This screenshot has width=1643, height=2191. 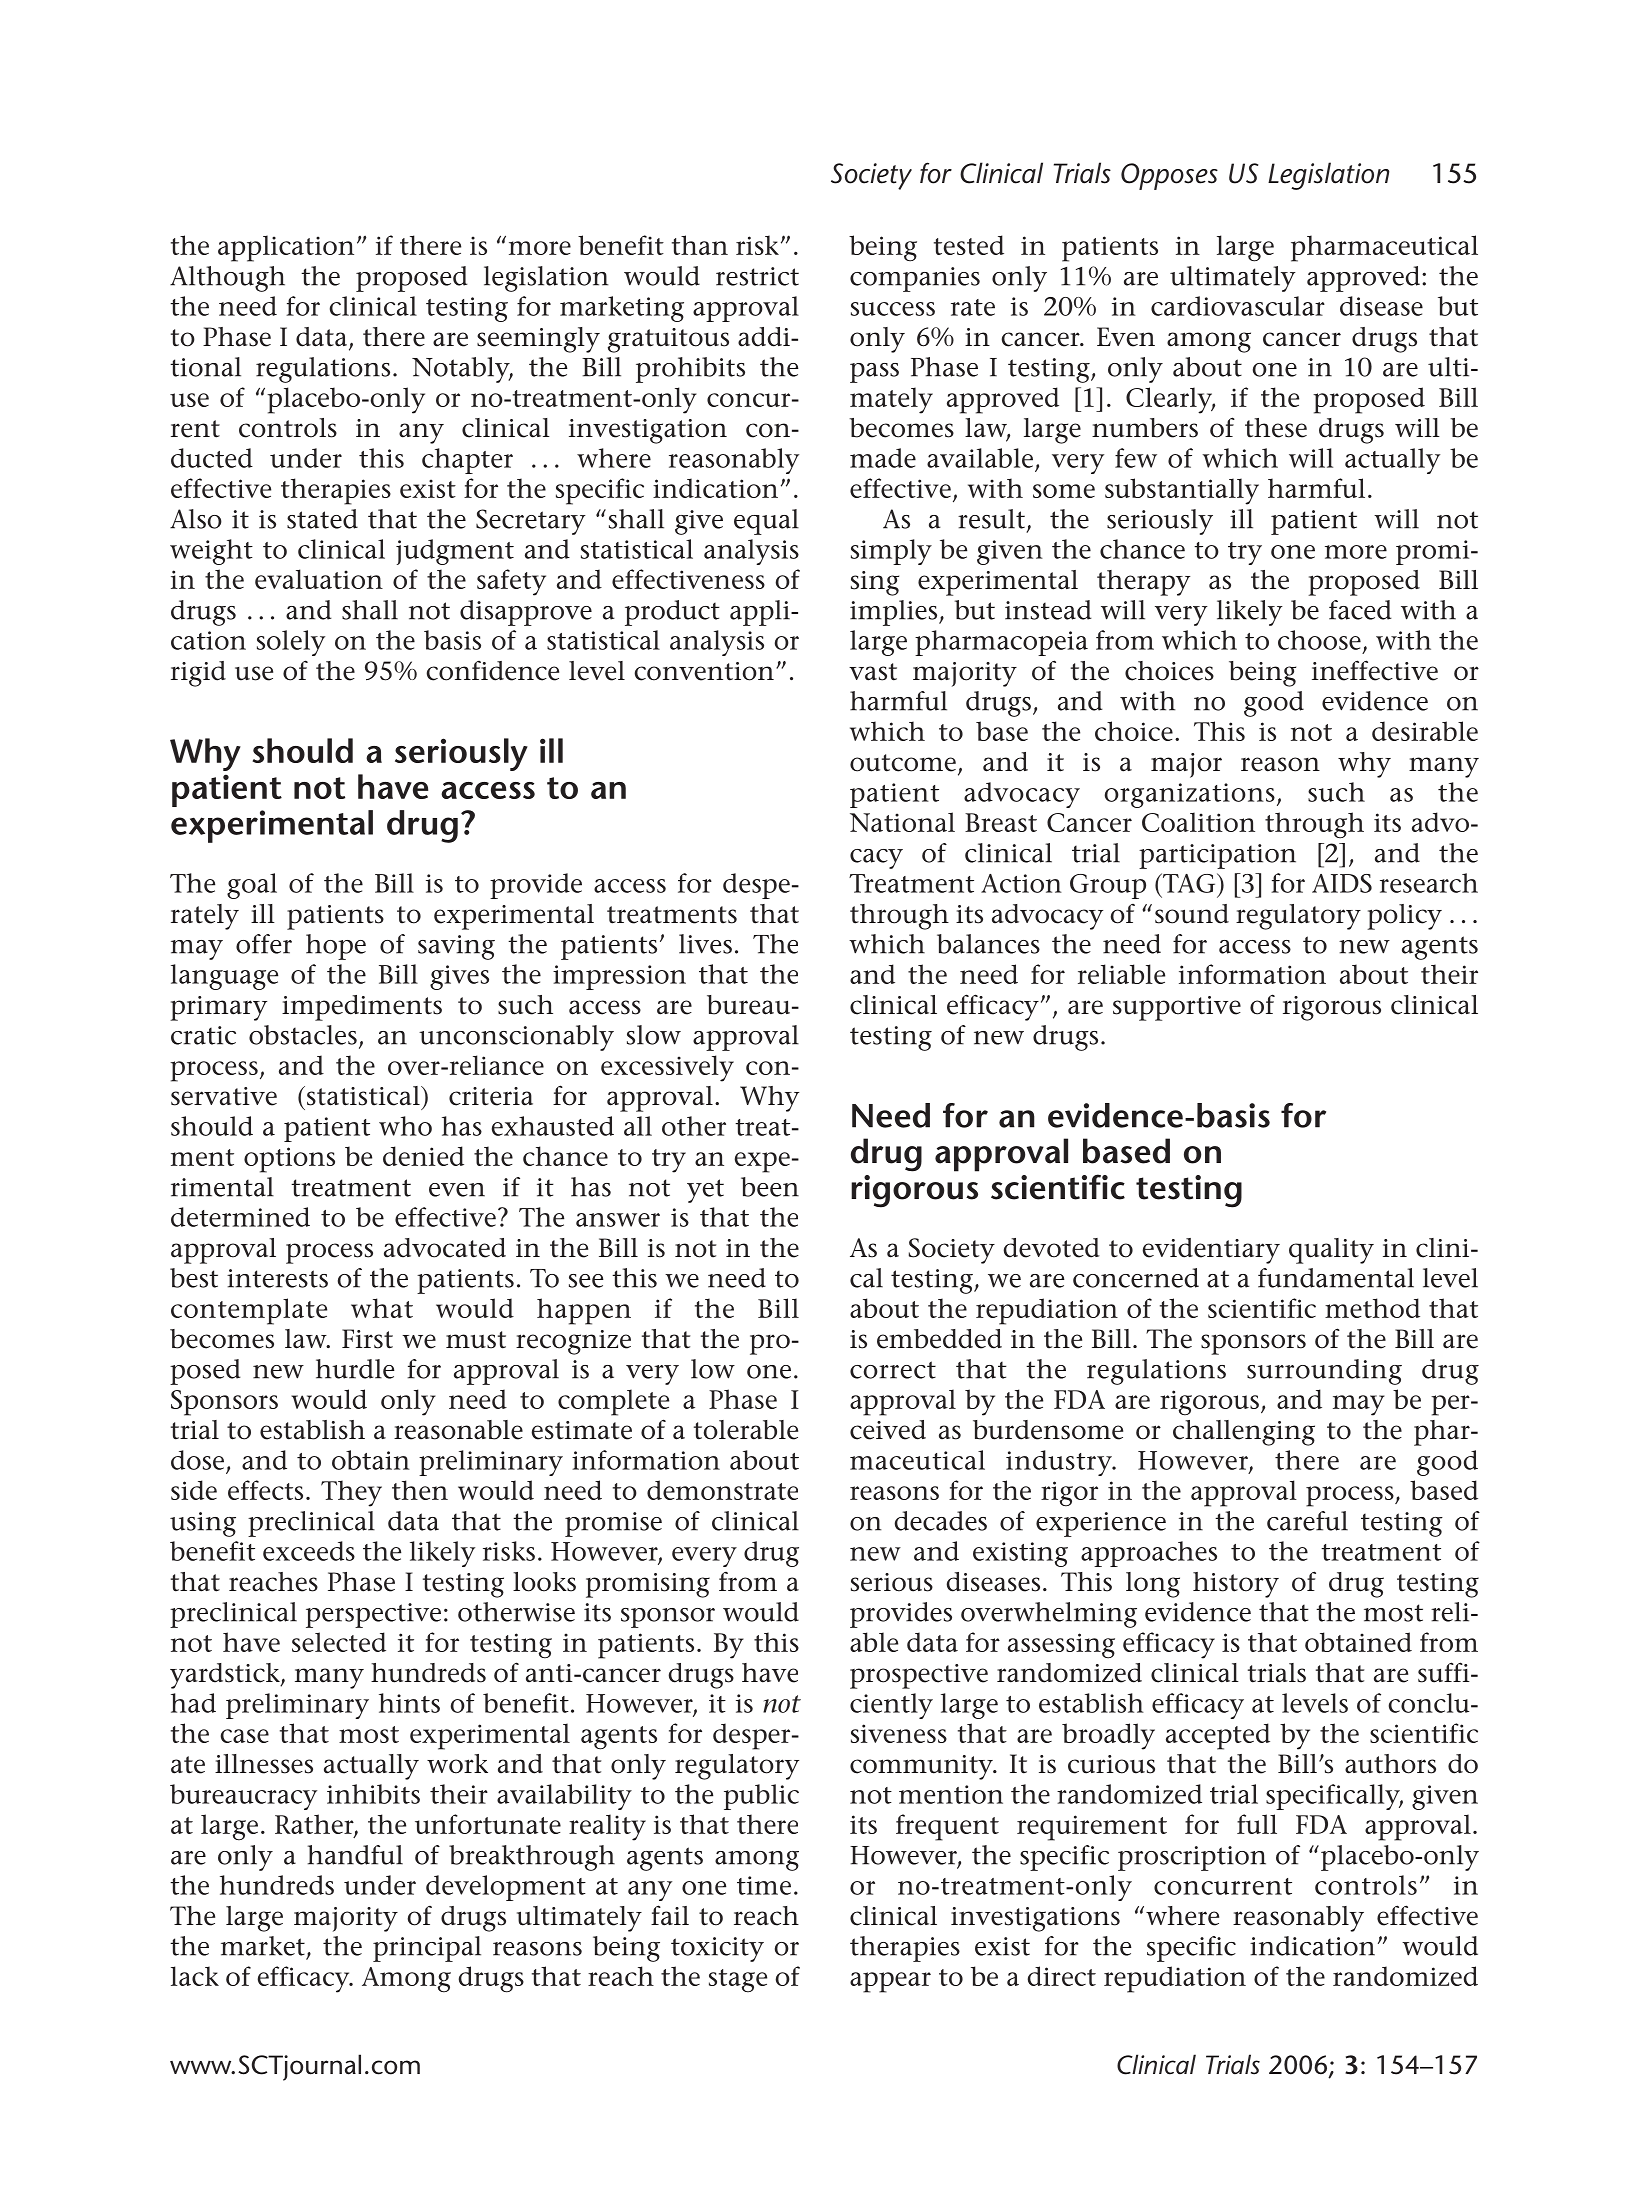 I want to click on principal, so click(x=427, y=1949).
